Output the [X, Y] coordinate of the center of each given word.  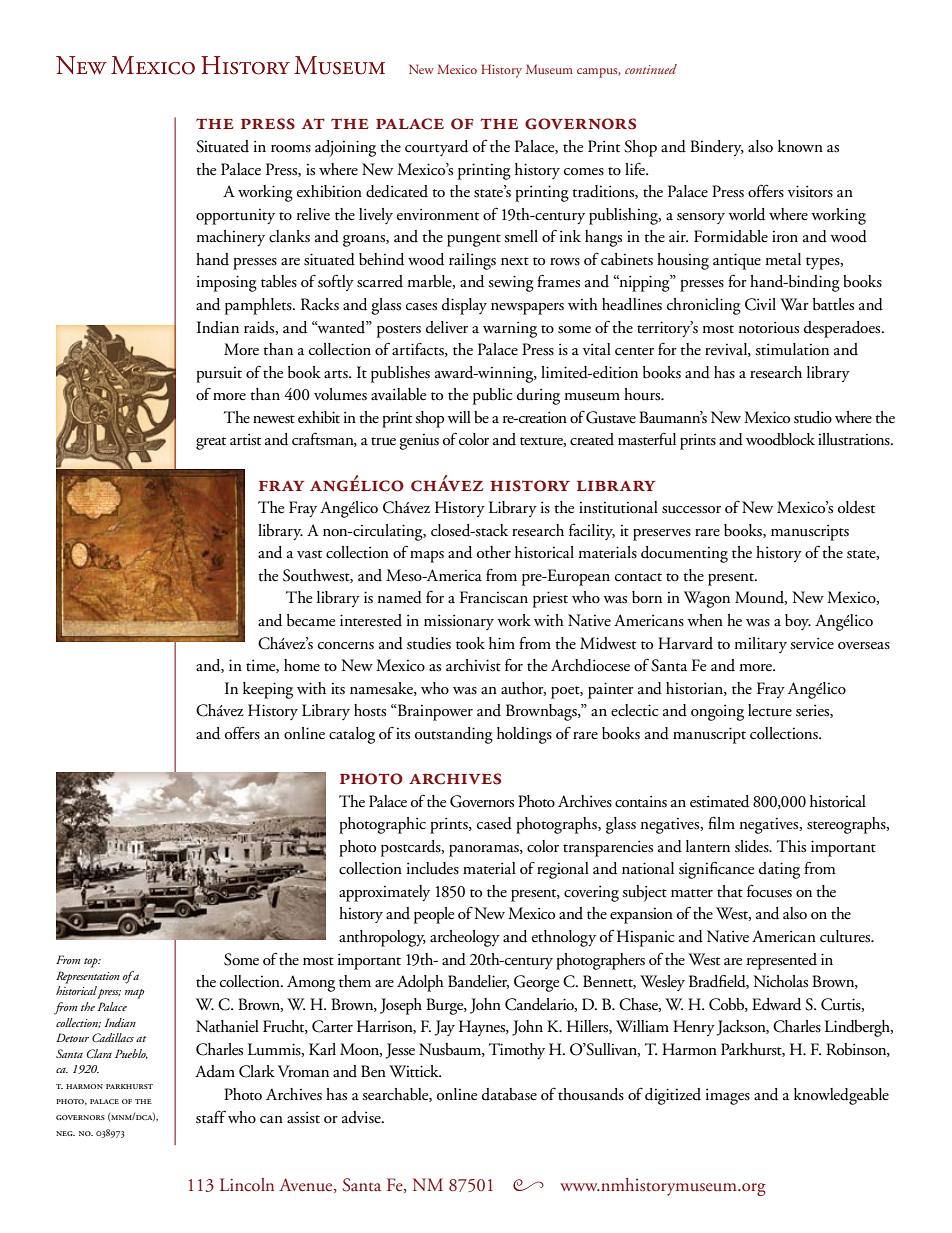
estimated [719, 801]
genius [419, 442]
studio [813, 417]
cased [494, 823]
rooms [291, 149]
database [509, 1094]
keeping [268, 690]
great [211, 443]
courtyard [436, 148]
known [800, 146]
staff [211, 1117]
